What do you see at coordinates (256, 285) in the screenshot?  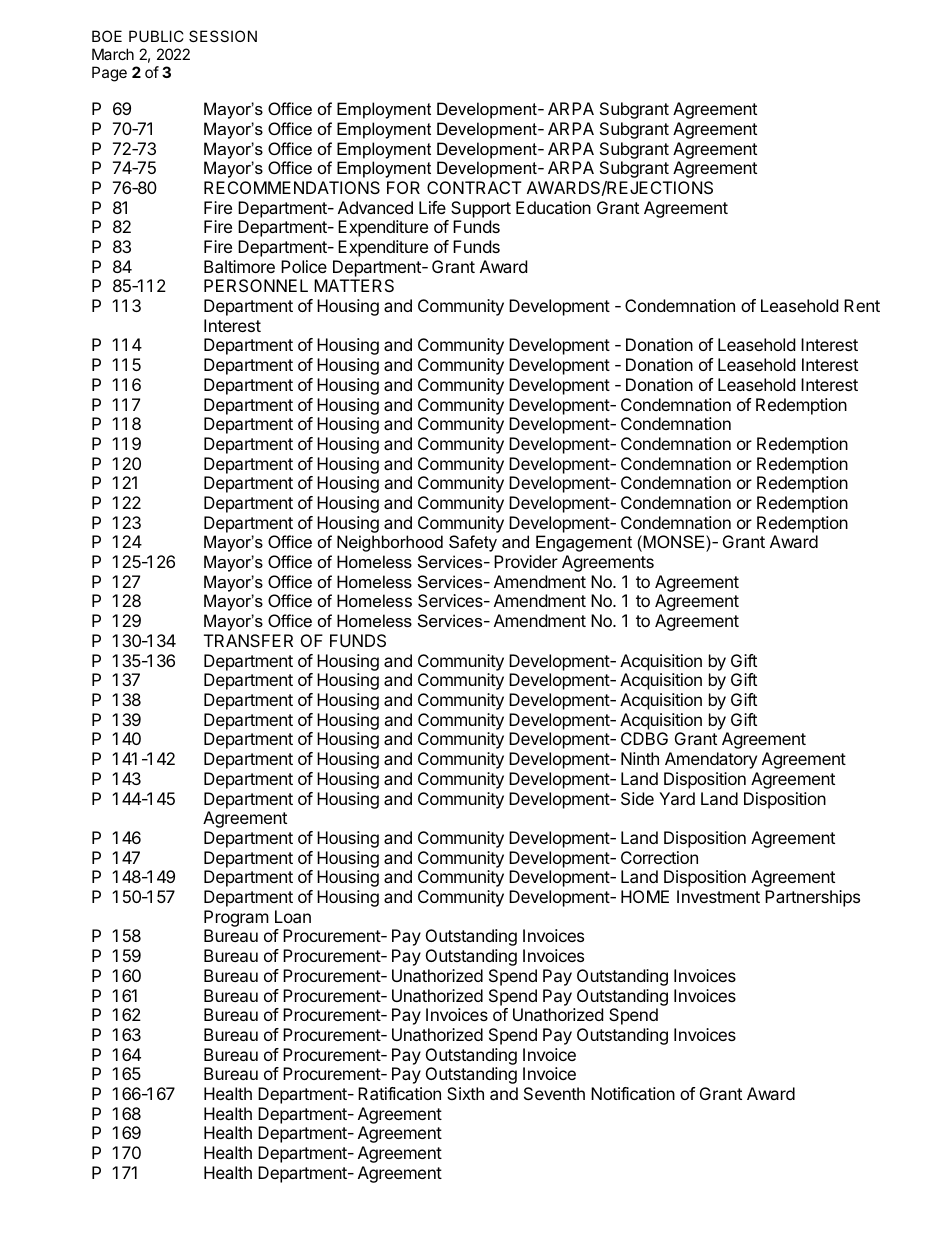 I see `PERSONNEL` at bounding box center [256, 285].
